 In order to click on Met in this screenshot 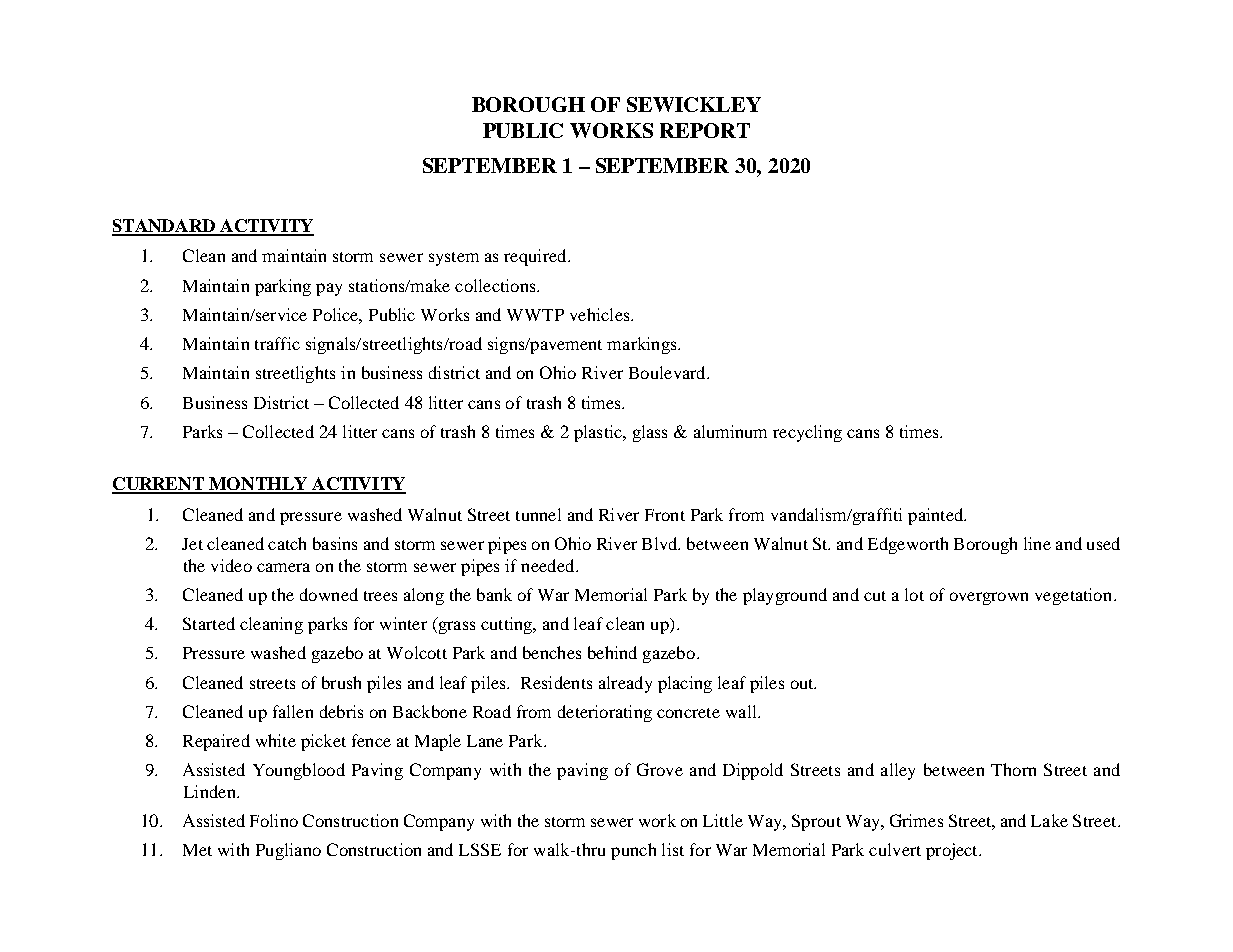, I will do `click(197, 850)`.
